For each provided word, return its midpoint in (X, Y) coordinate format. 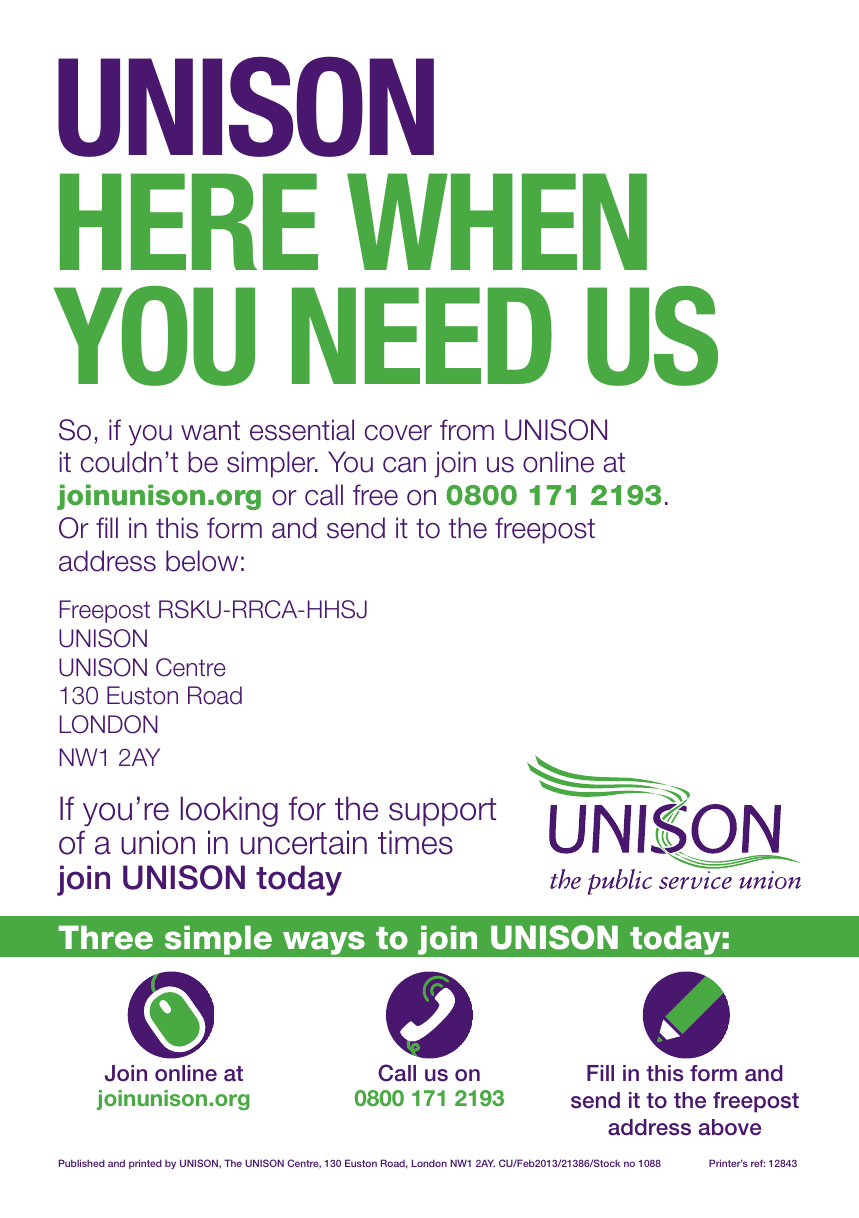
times (415, 842)
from (467, 430)
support (442, 812)
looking (229, 811)
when (497, 221)
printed (145, 1164)
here (189, 221)
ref (758, 1163)
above (730, 1127)
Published (82, 1163)
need (422, 335)
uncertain (303, 842)
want (210, 431)
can (404, 465)
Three (105, 937)
